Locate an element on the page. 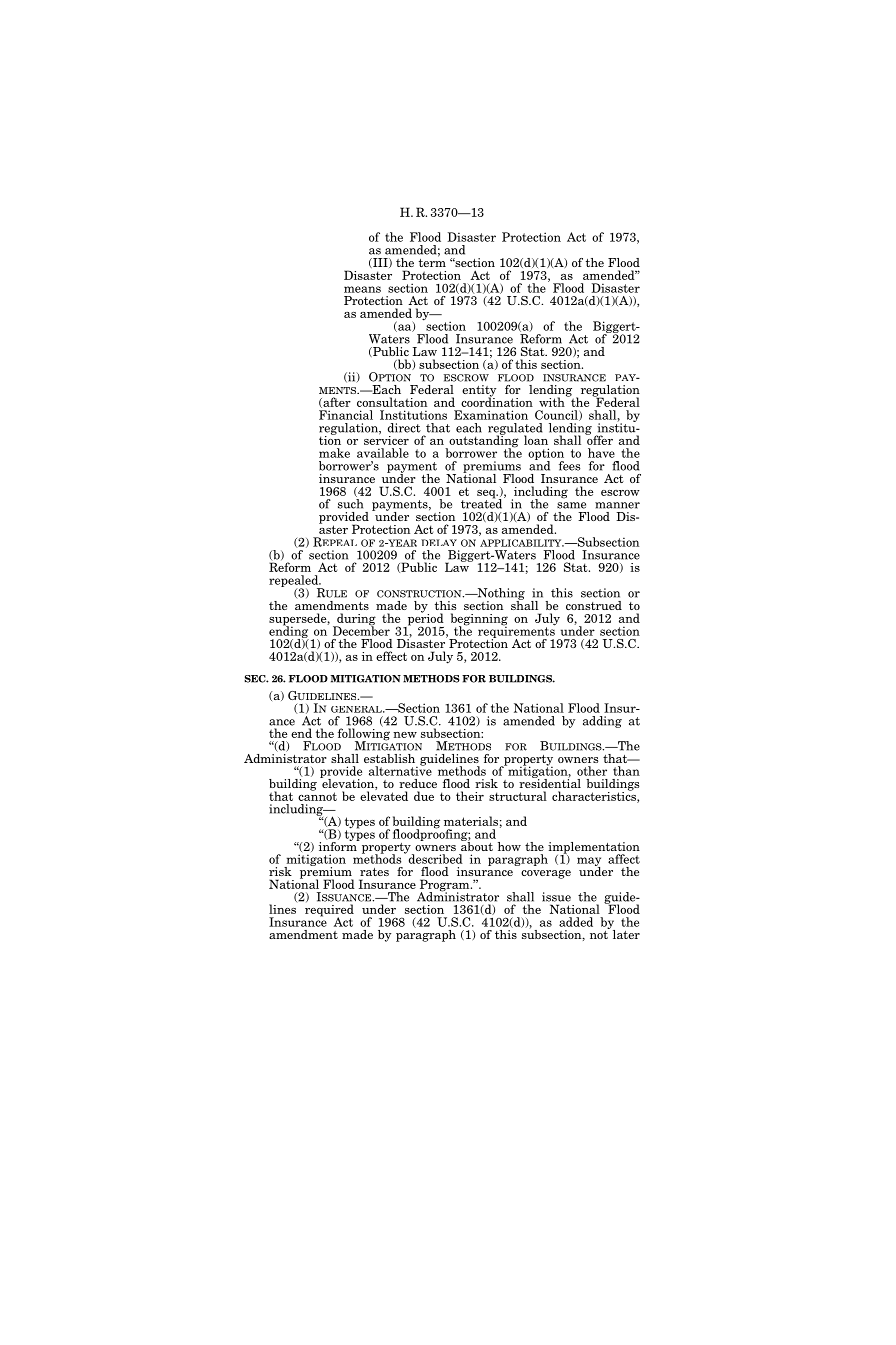 The width and height of the image is (896, 1345). rates is located at coordinates (374, 872).
